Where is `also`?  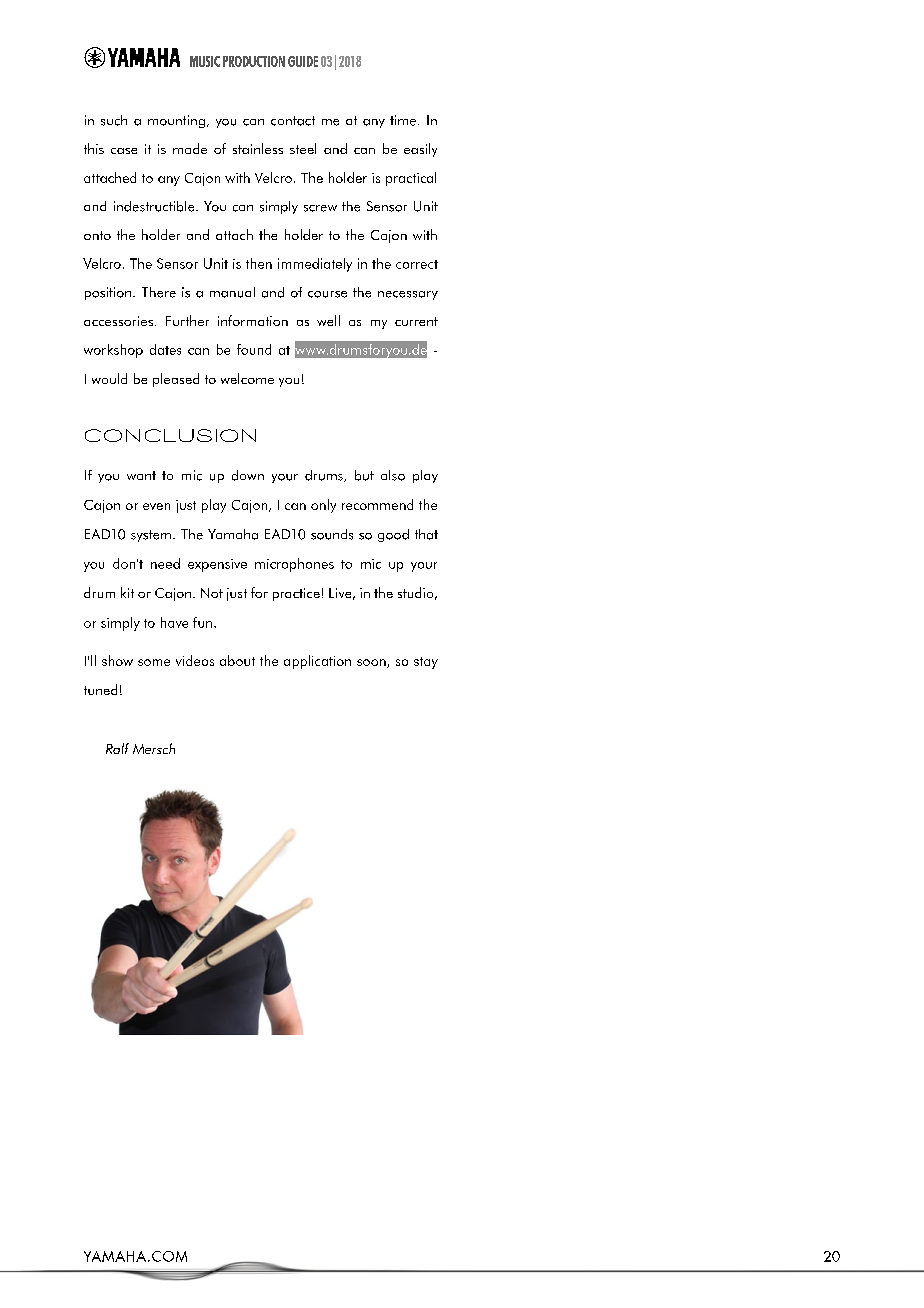
also is located at coordinates (393, 475).
